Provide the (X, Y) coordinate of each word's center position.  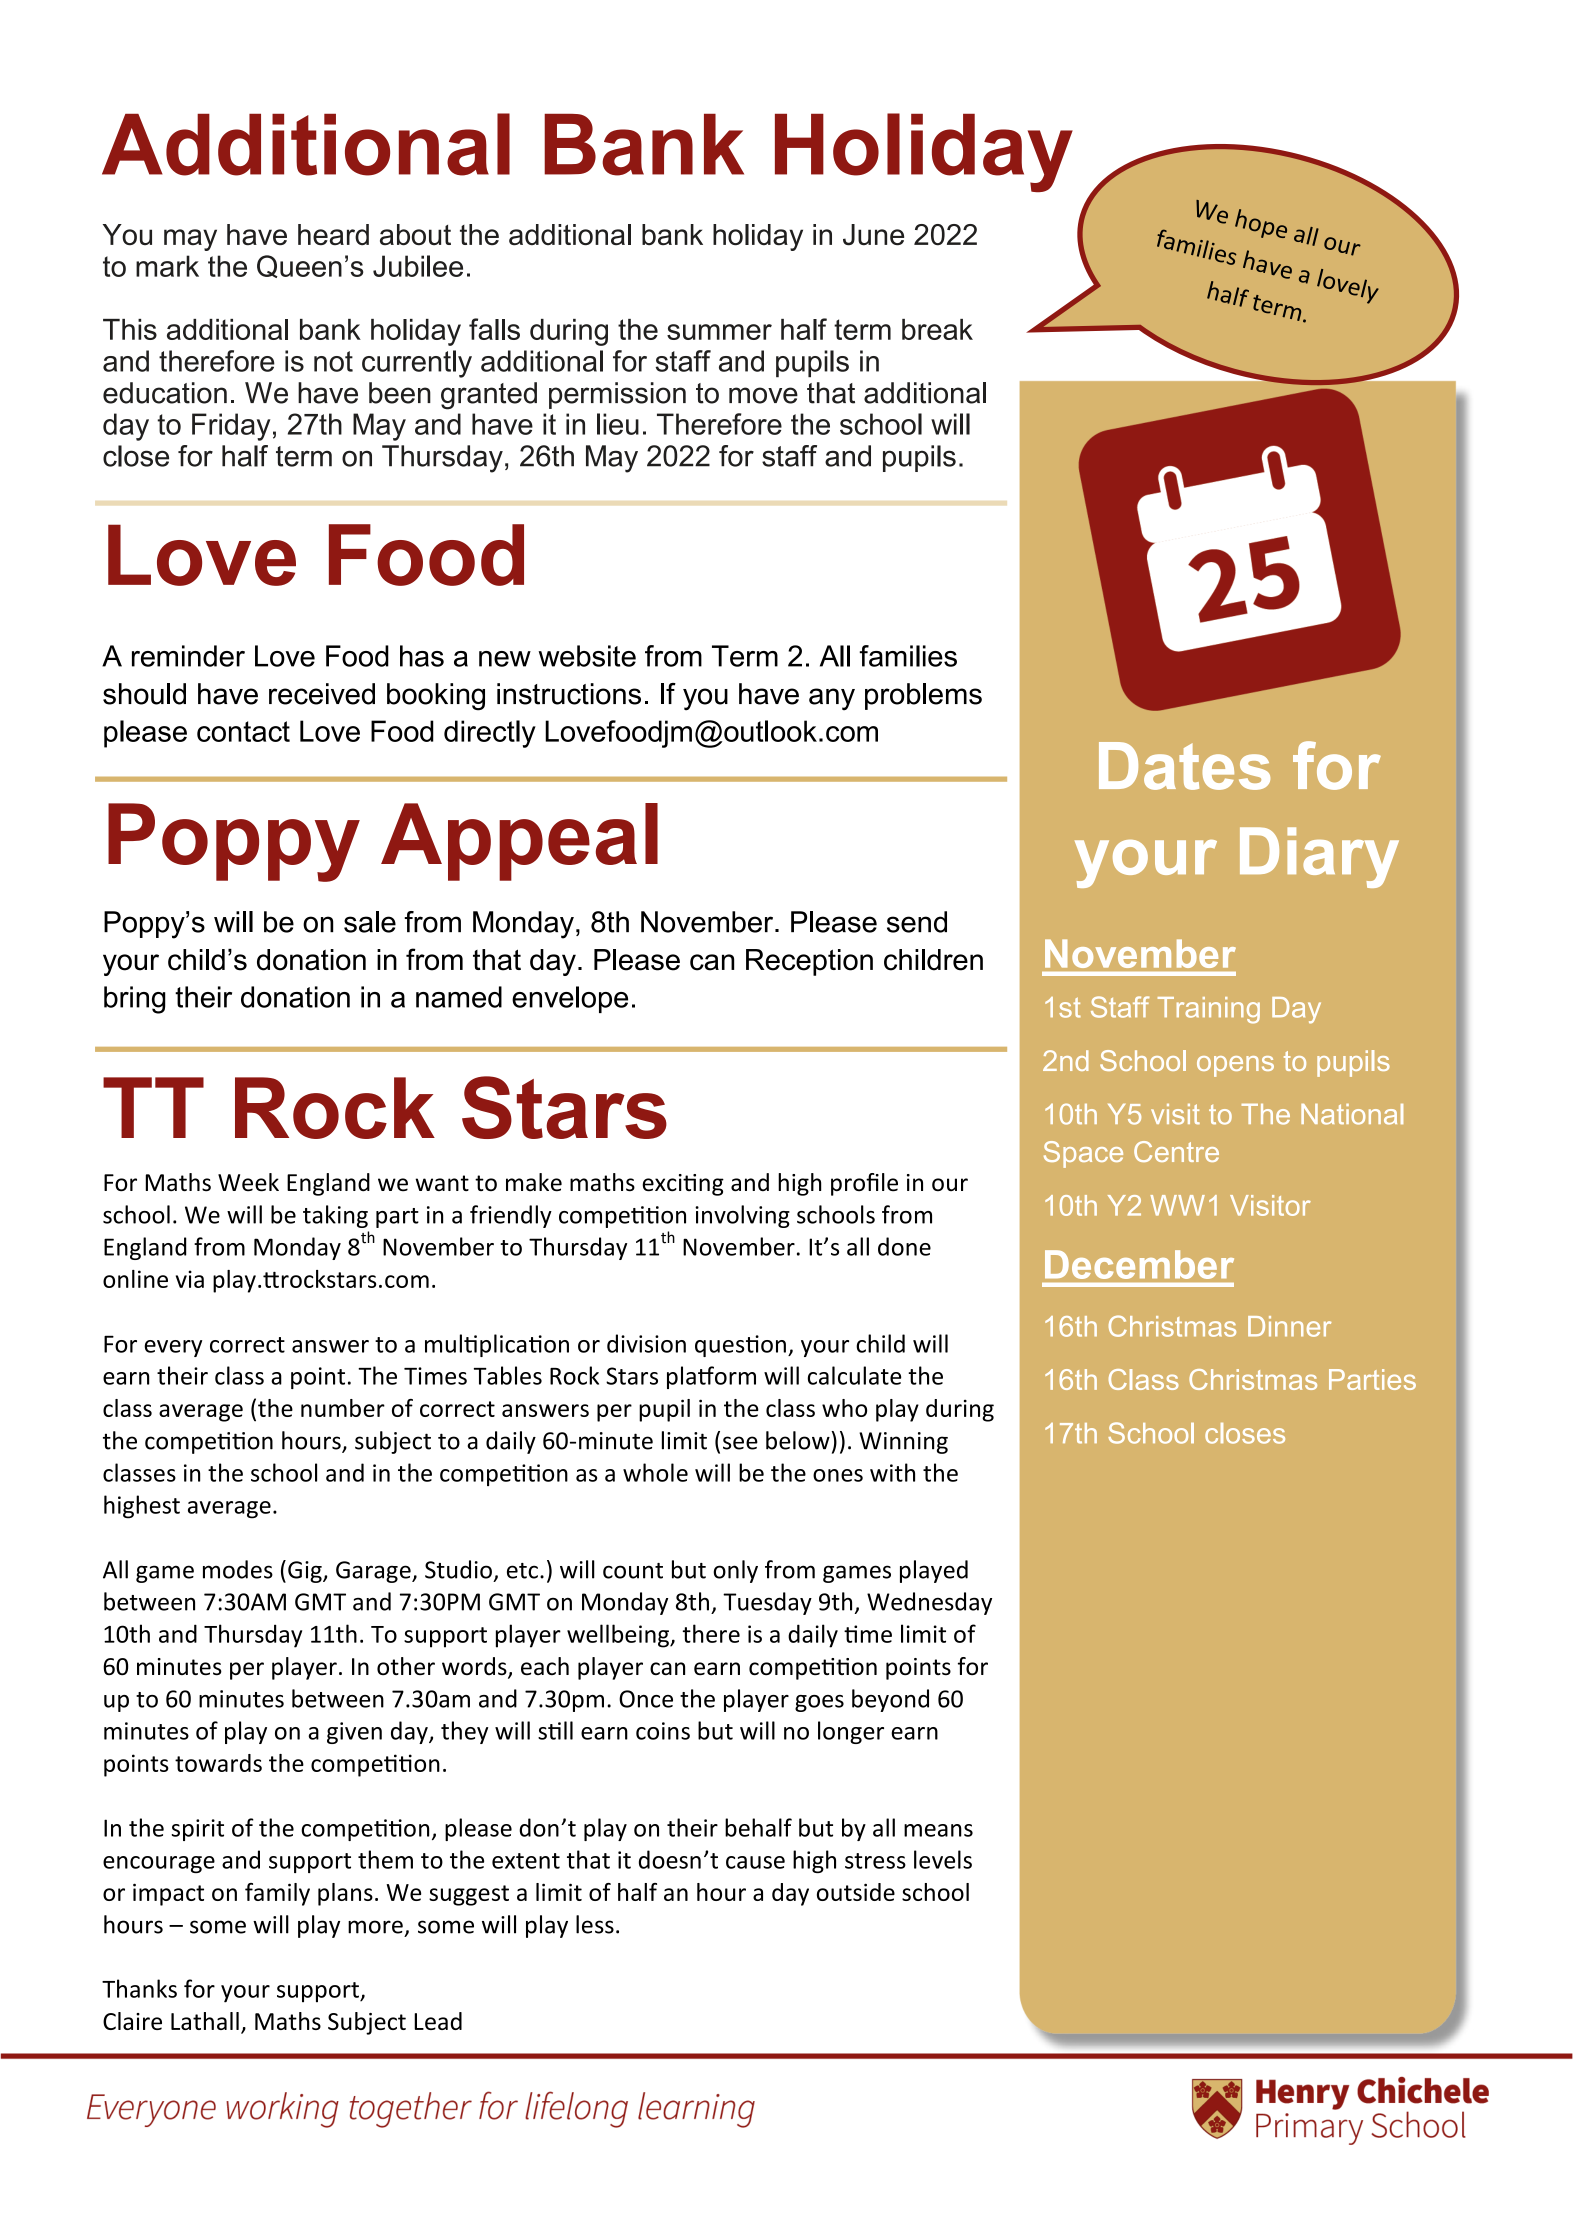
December (1139, 1264)
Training (1209, 1010)
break (937, 329)
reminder (188, 656)
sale (370, 922)
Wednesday (929, 1603)
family (277, 1894)
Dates (1184, 766)
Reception (809, 962)
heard (333, 234)
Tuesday (767, 1603)
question (740, 1346)
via (190, 1279)
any (832, 699)
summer (719, 332)
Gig (306, 1572)
